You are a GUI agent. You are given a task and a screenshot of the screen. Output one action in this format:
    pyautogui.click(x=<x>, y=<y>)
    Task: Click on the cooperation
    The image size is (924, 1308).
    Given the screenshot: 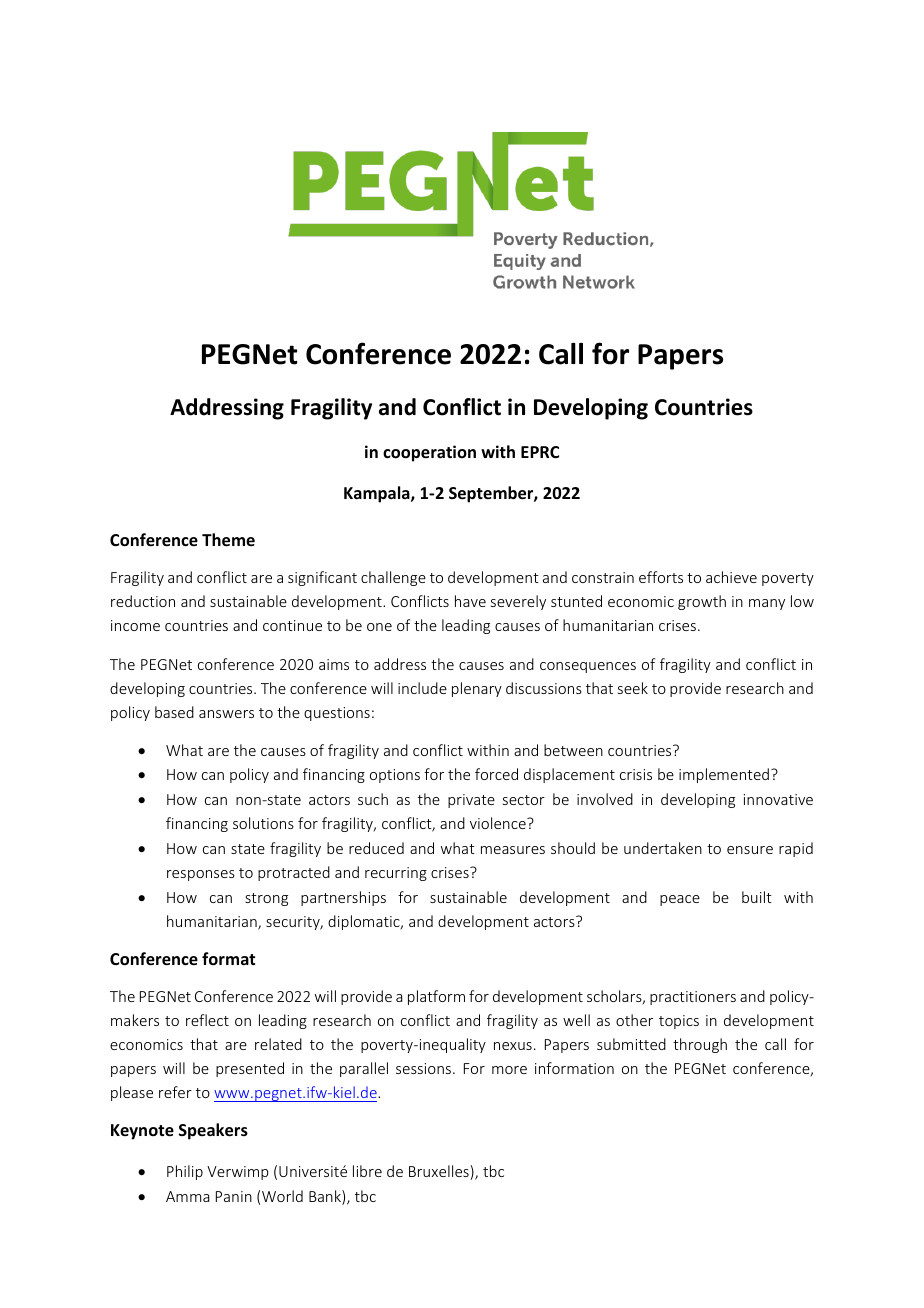 What is the action you would take?
    pyautogui.click(x=429, y=453)
